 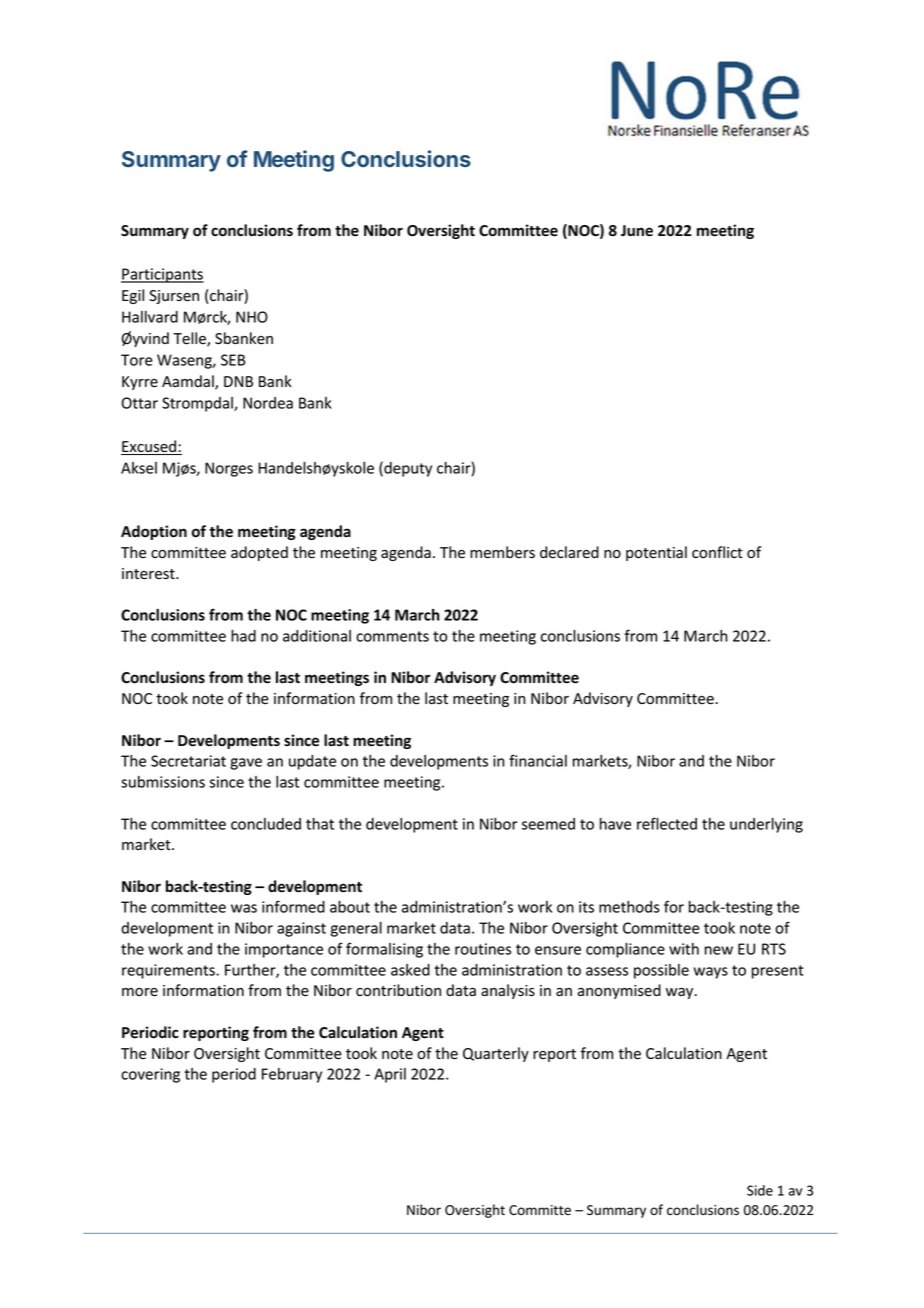 What do you see at coordinates (760, 1190) in the image?
I see `Side` at bounding box center [760, 1190].
